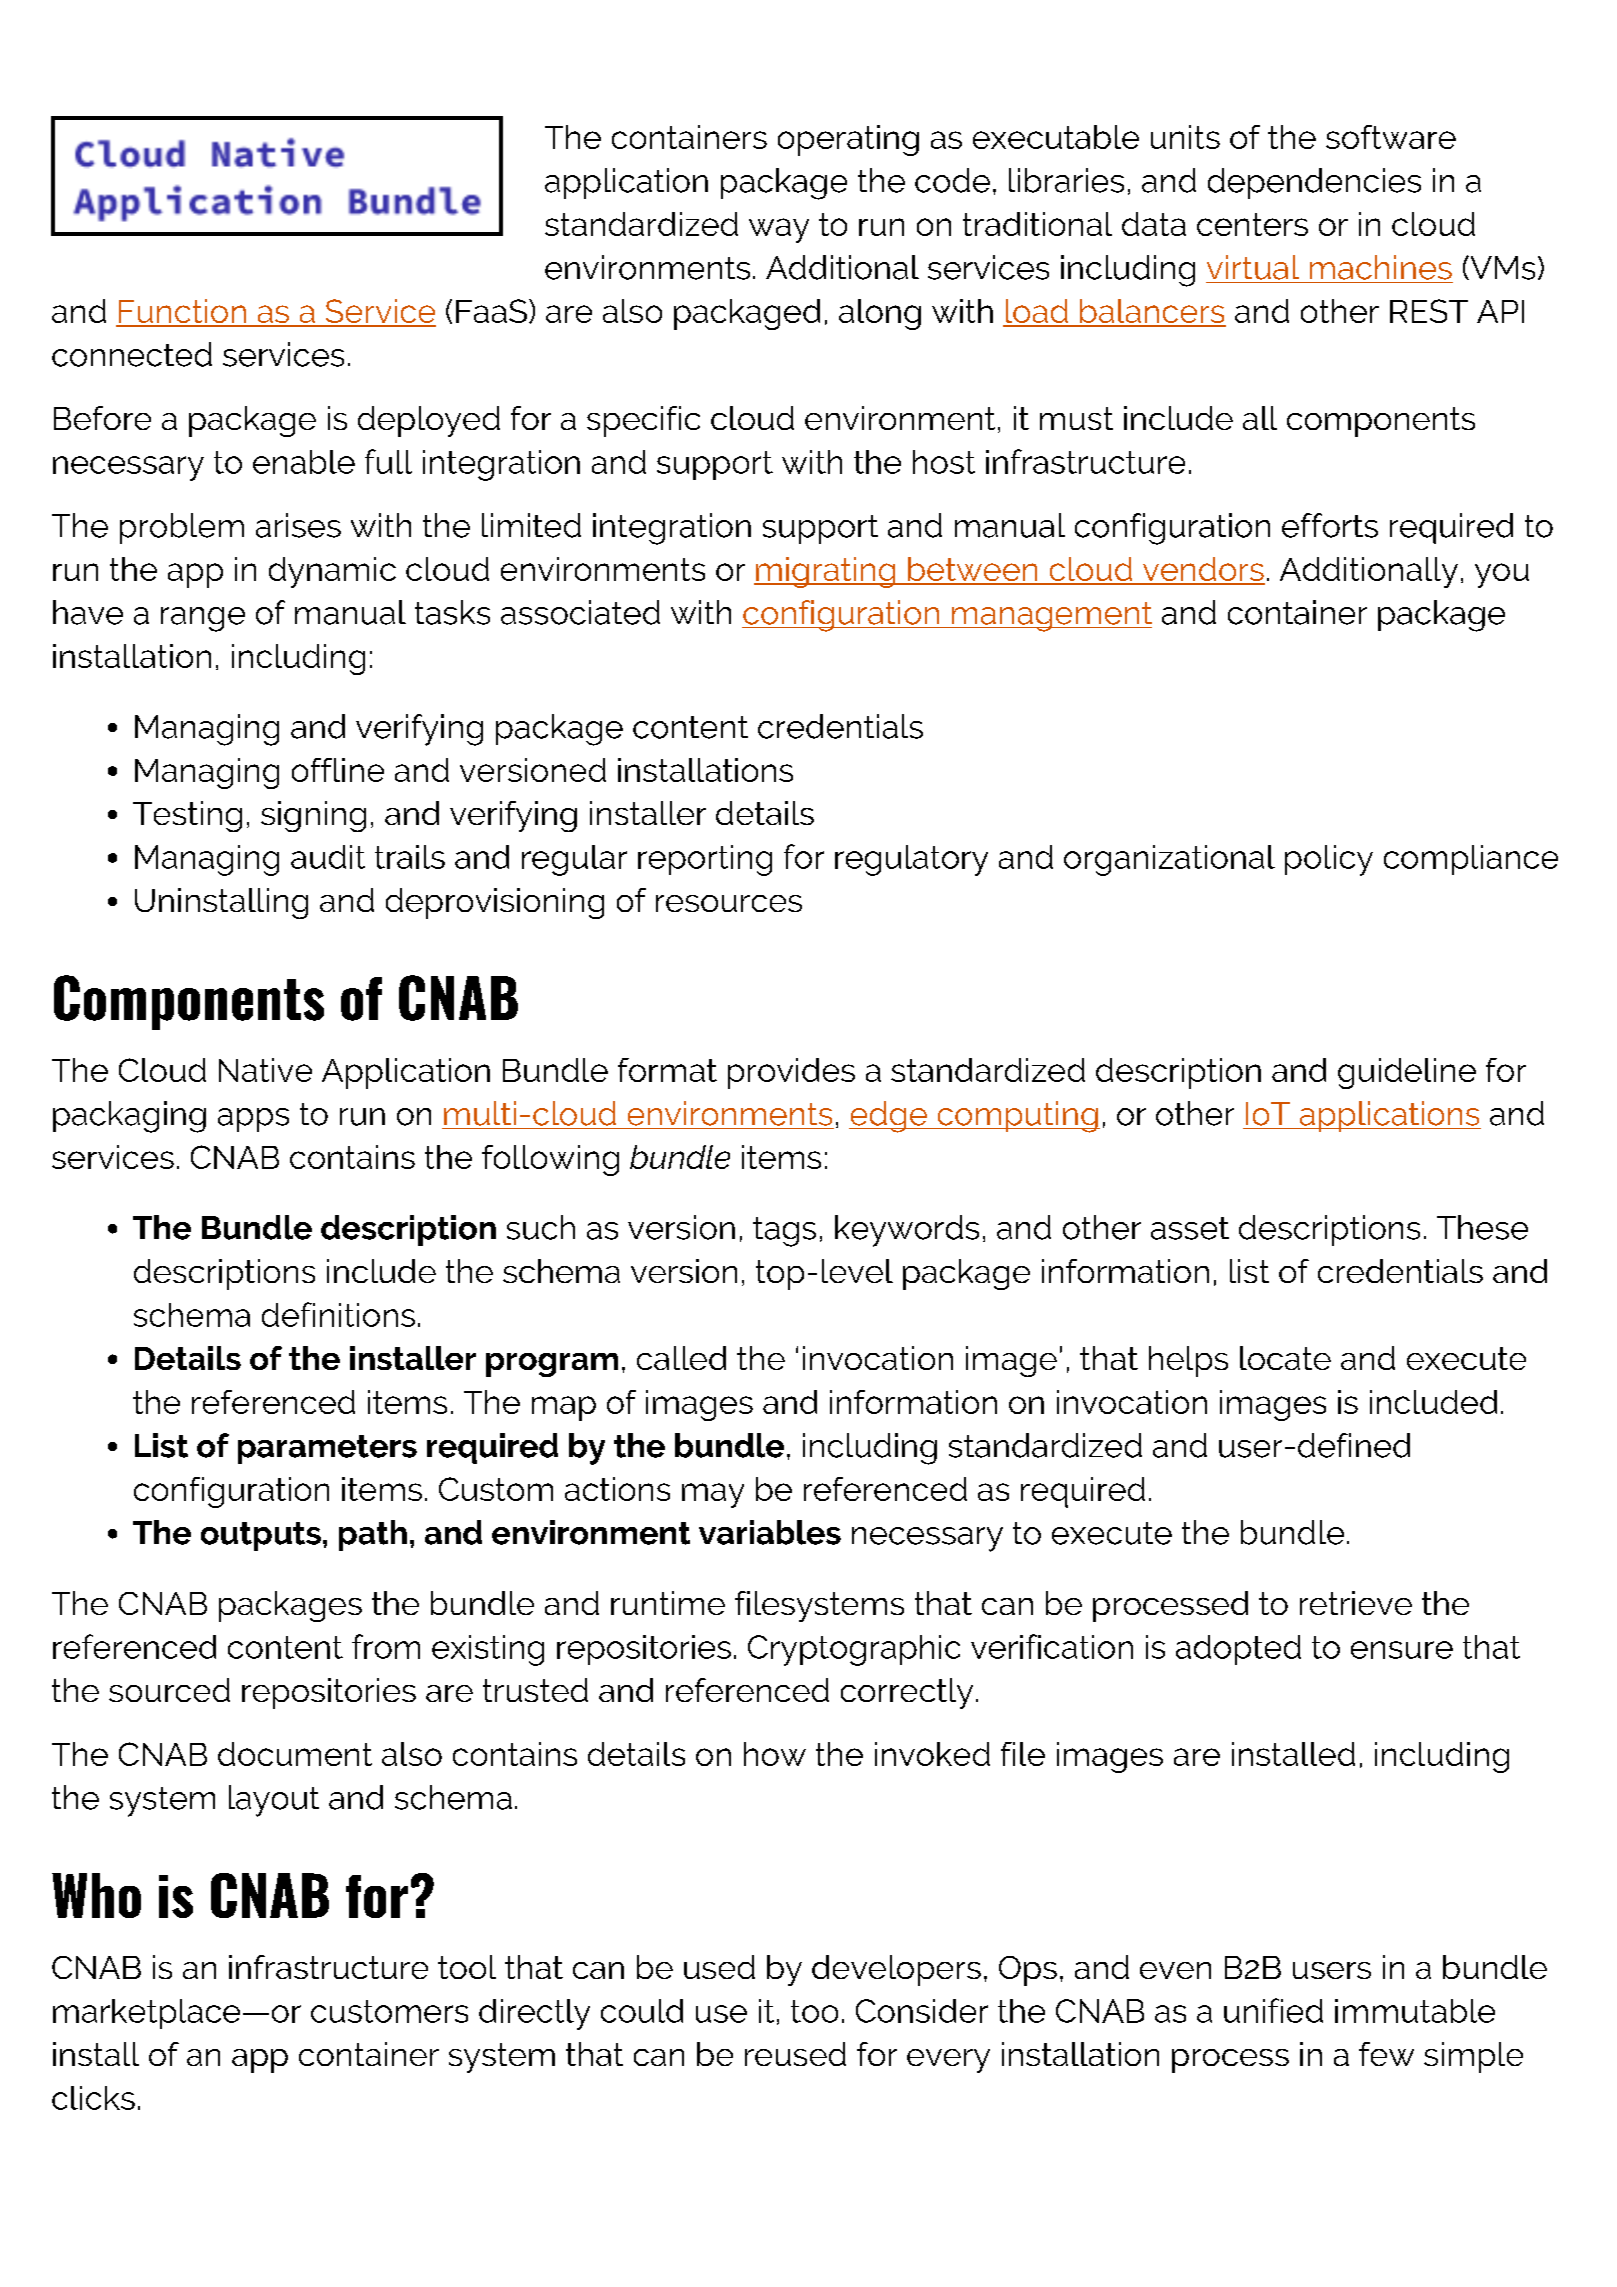 The width and height of the screenshot is (1617, 2287). What do you see at coordinates (253, 1120) in the screenshot?
I see `apps` at bounding box center [253, 1120].
